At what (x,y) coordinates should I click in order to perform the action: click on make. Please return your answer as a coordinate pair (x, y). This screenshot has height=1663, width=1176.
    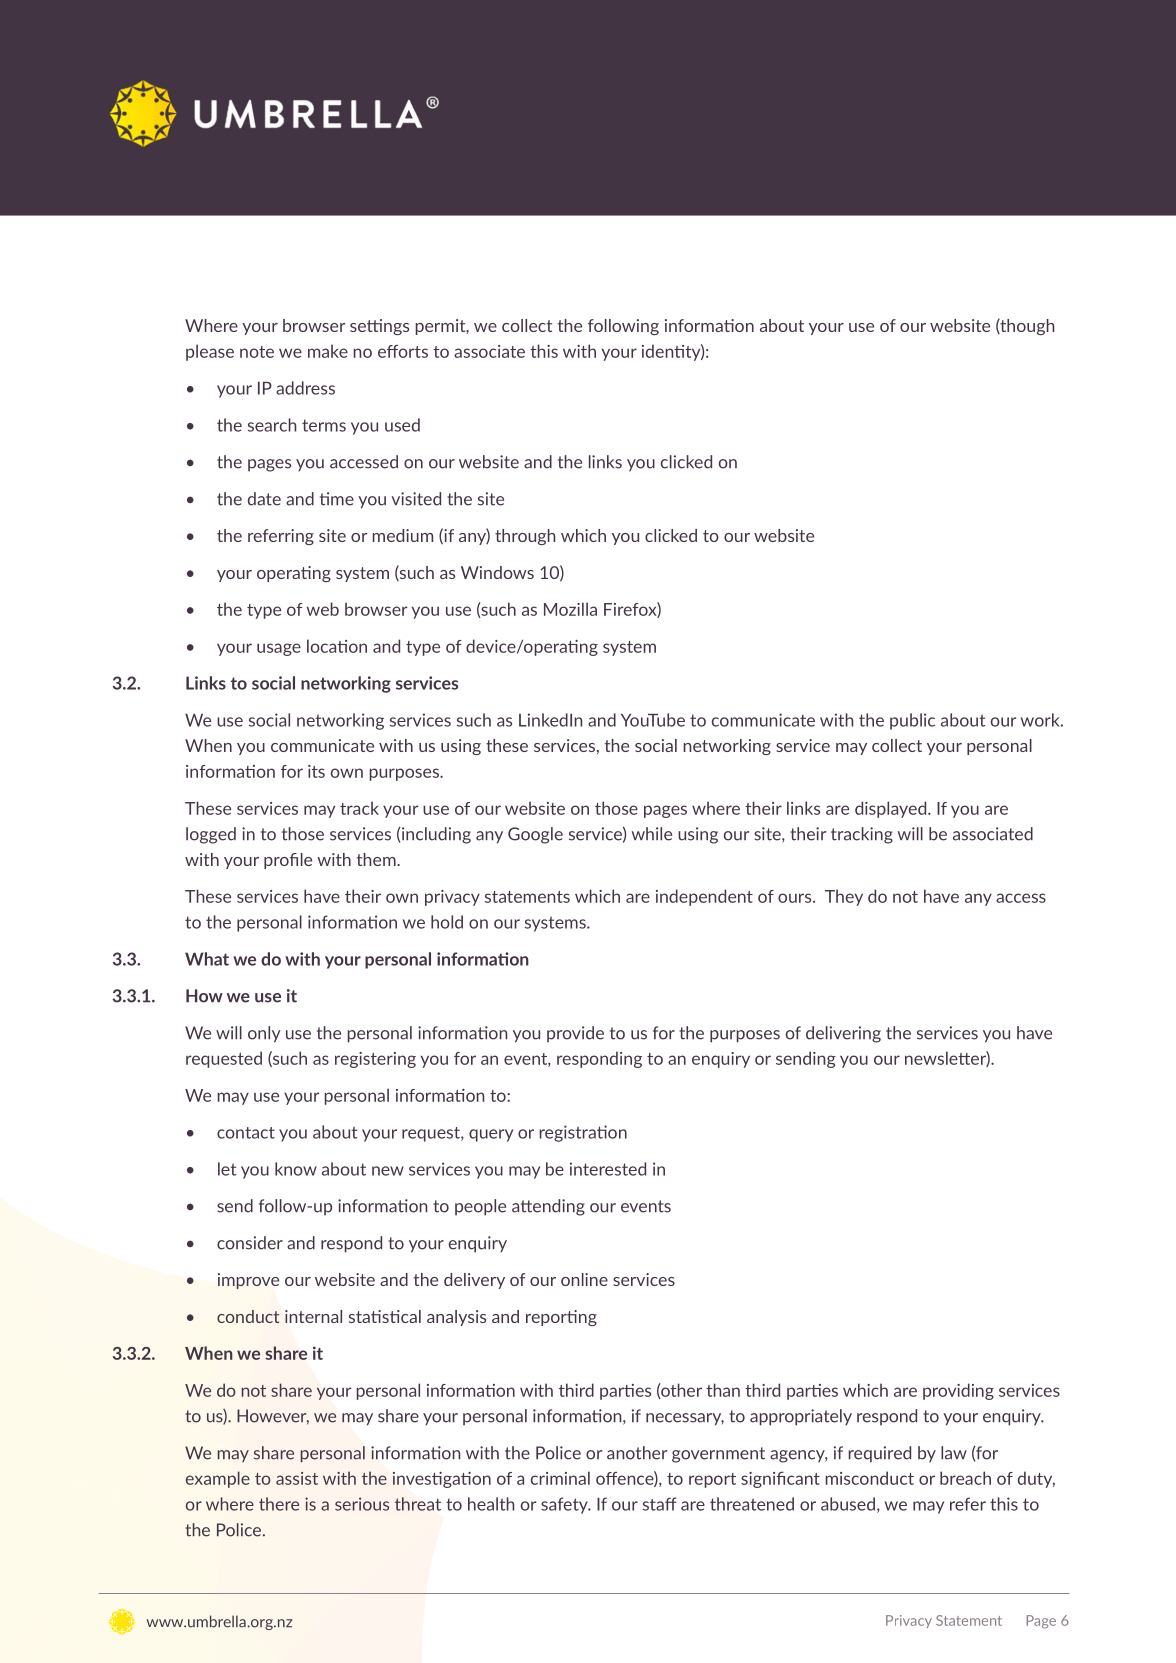
    Looking at the image, I should click on (328, 351).
